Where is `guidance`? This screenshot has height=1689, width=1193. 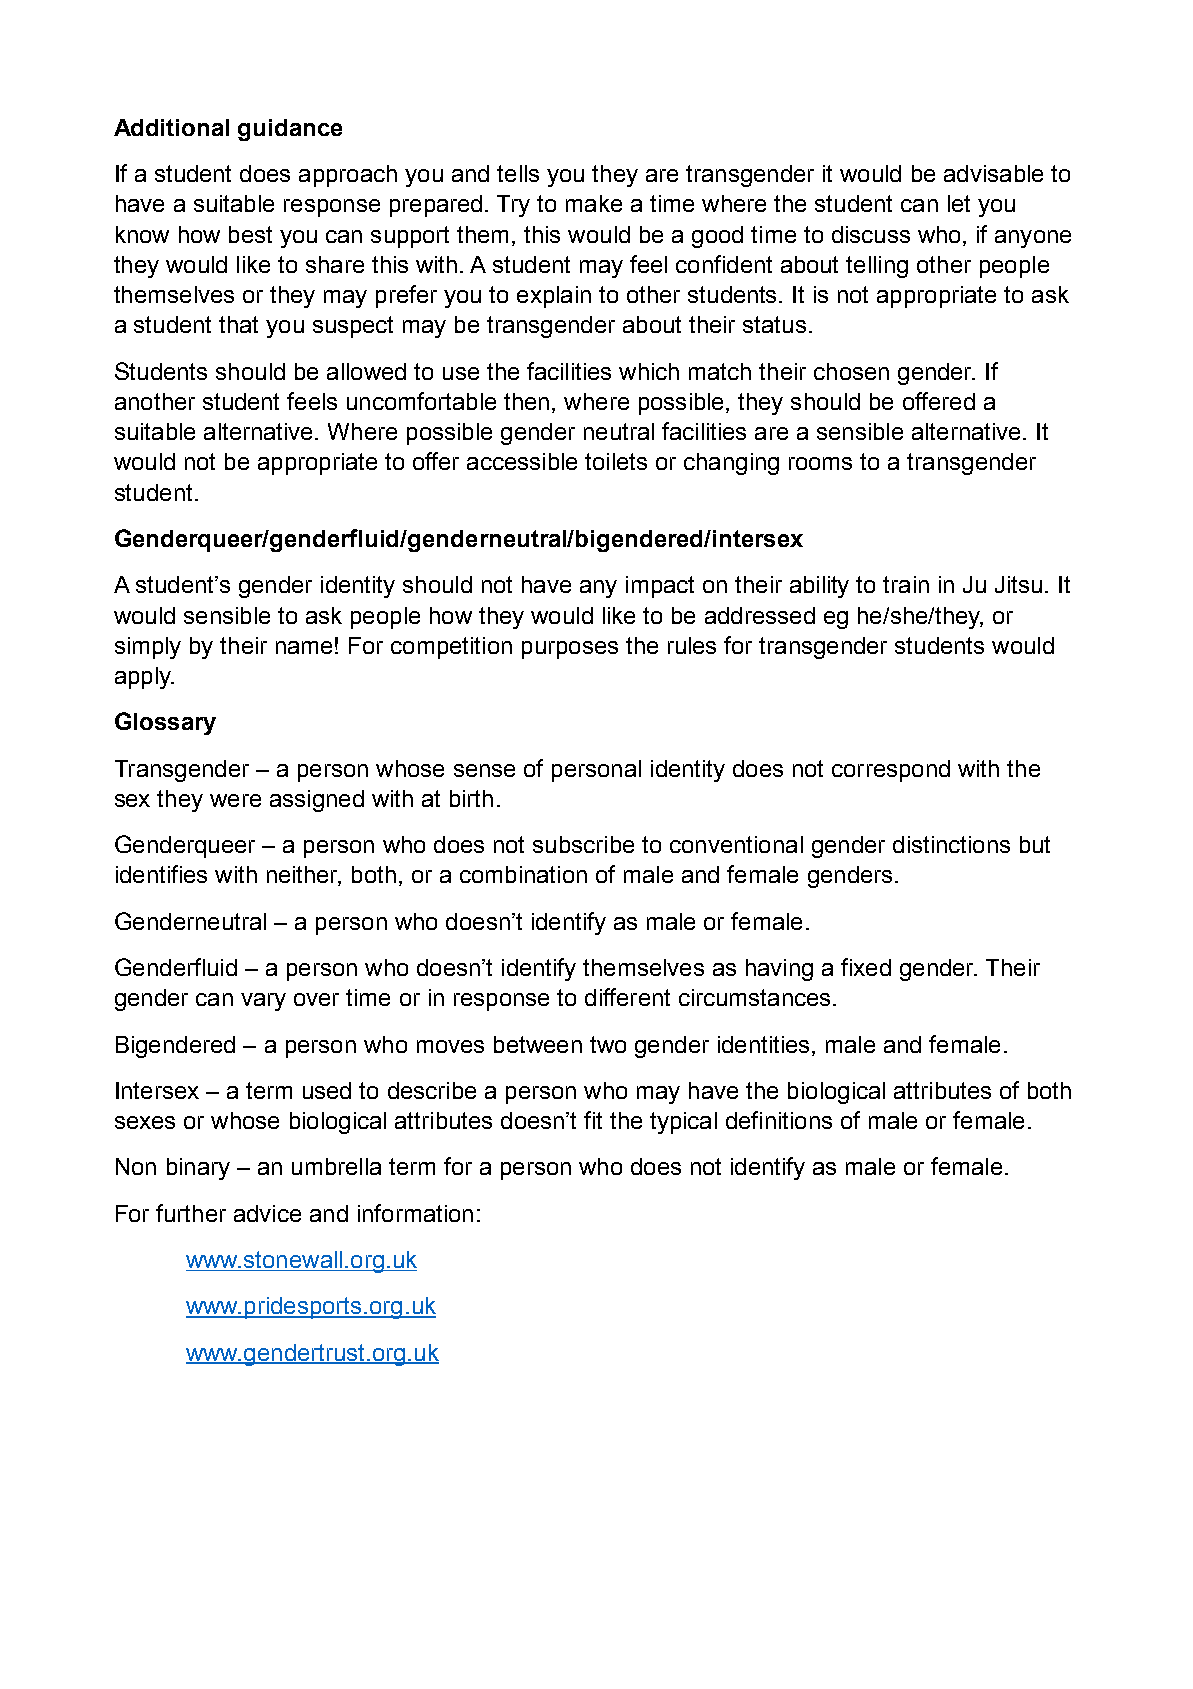 guidance is located at coordinates (290, 130).
